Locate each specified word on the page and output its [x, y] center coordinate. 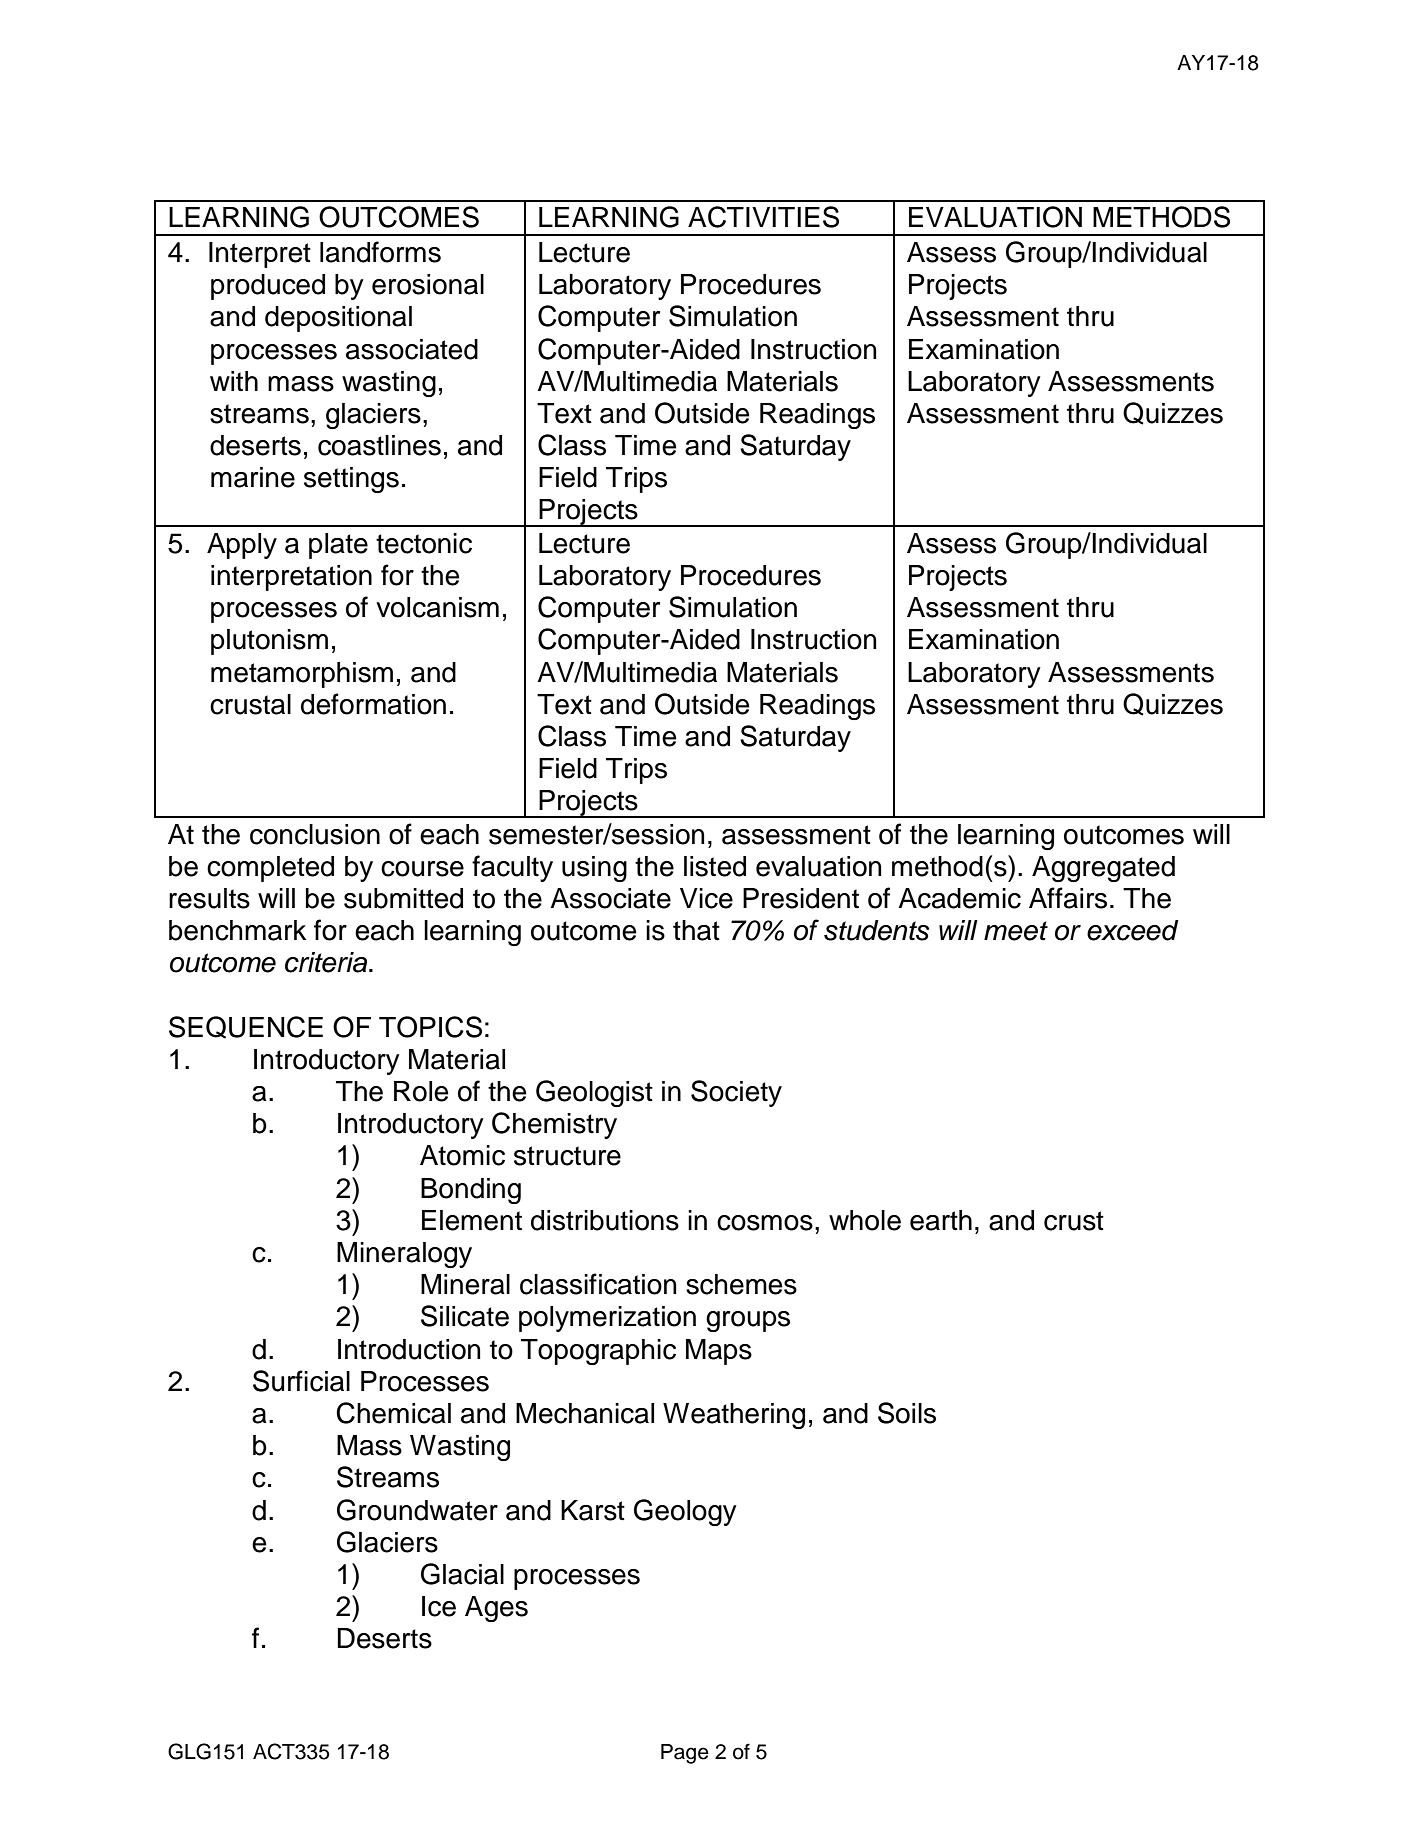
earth [941, 1220]
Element [472, 1220]
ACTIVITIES [763, 217]
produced [268, 287]
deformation [373, 704]
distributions [605, 1220]
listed [715, 866]
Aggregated [1103, 869]
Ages [496, 1609]
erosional [428, 284]
